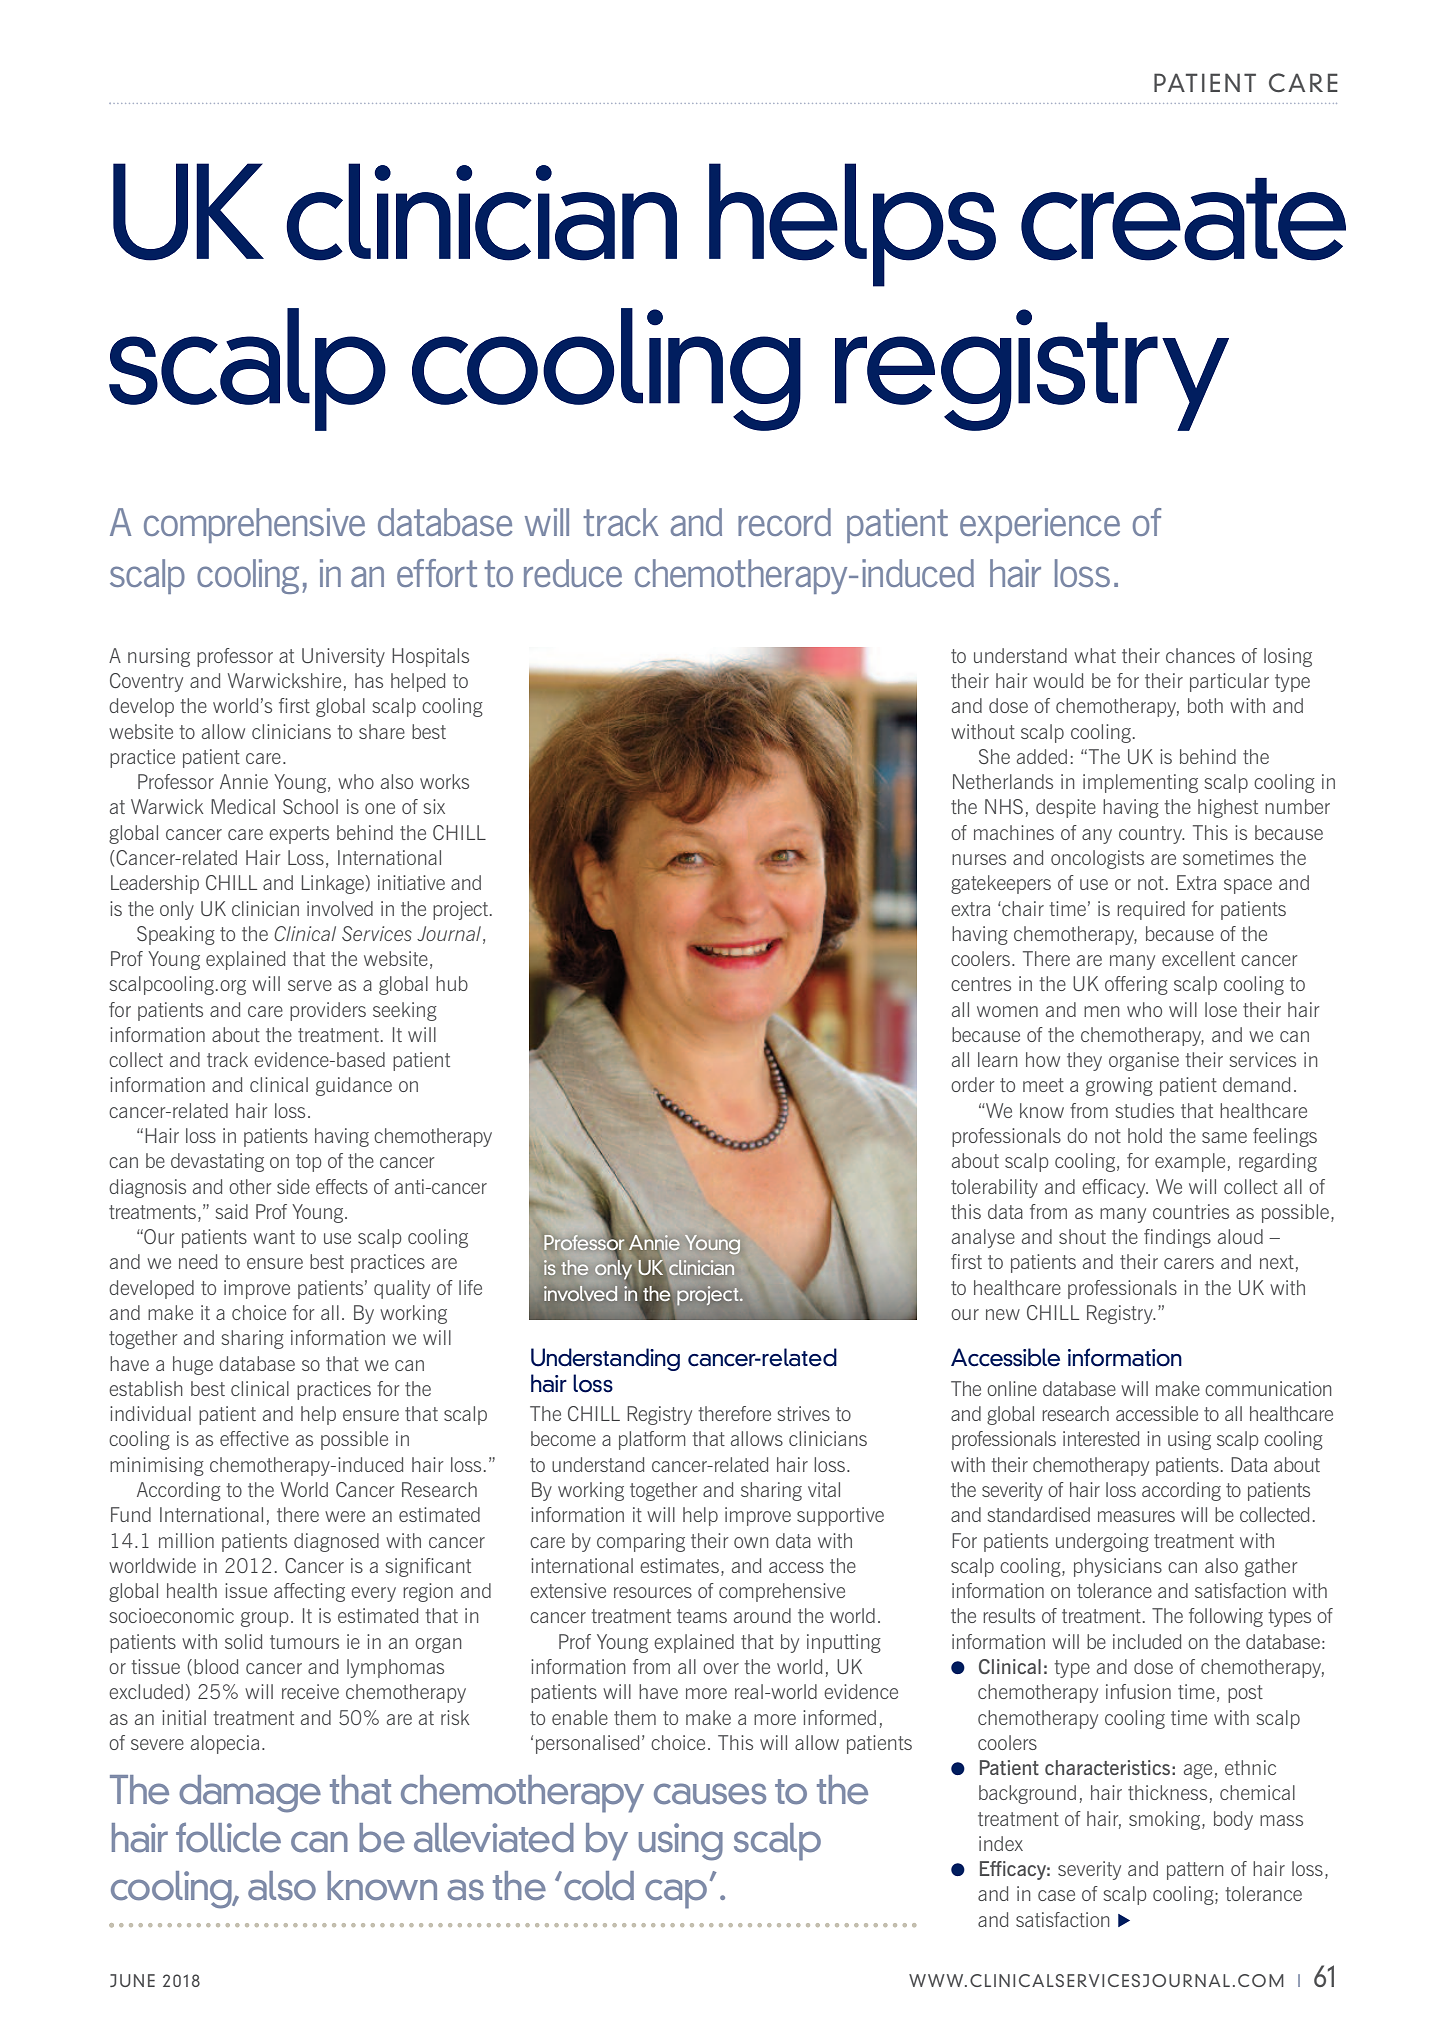  I want to click on cap, so click(676, 1894).
